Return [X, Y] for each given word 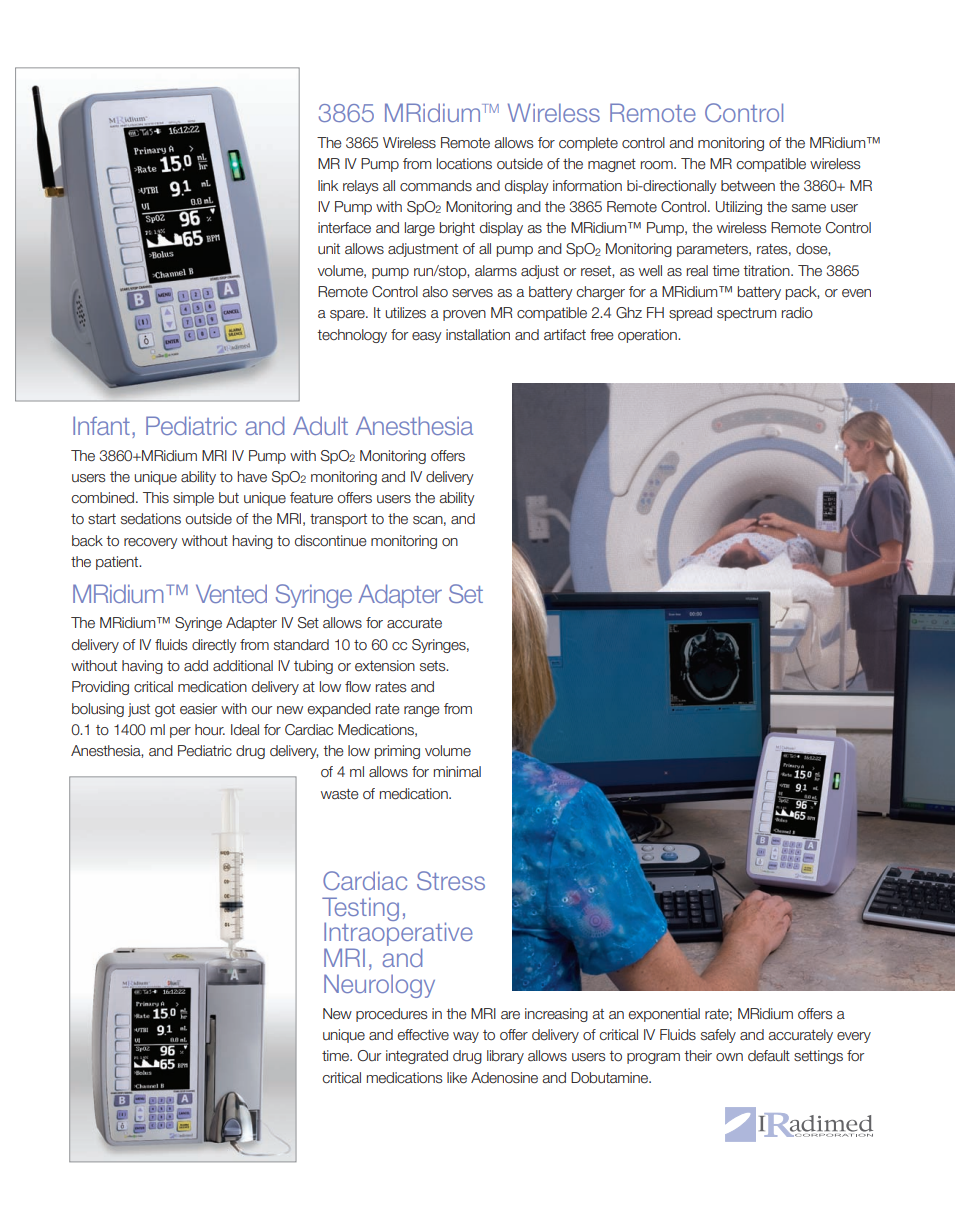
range [422, 711]
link [328, 185]
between [748, 185]
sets [434, 666]
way [466, 1037]
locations [464, 163]
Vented [231, 593]
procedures [392, 1015]
